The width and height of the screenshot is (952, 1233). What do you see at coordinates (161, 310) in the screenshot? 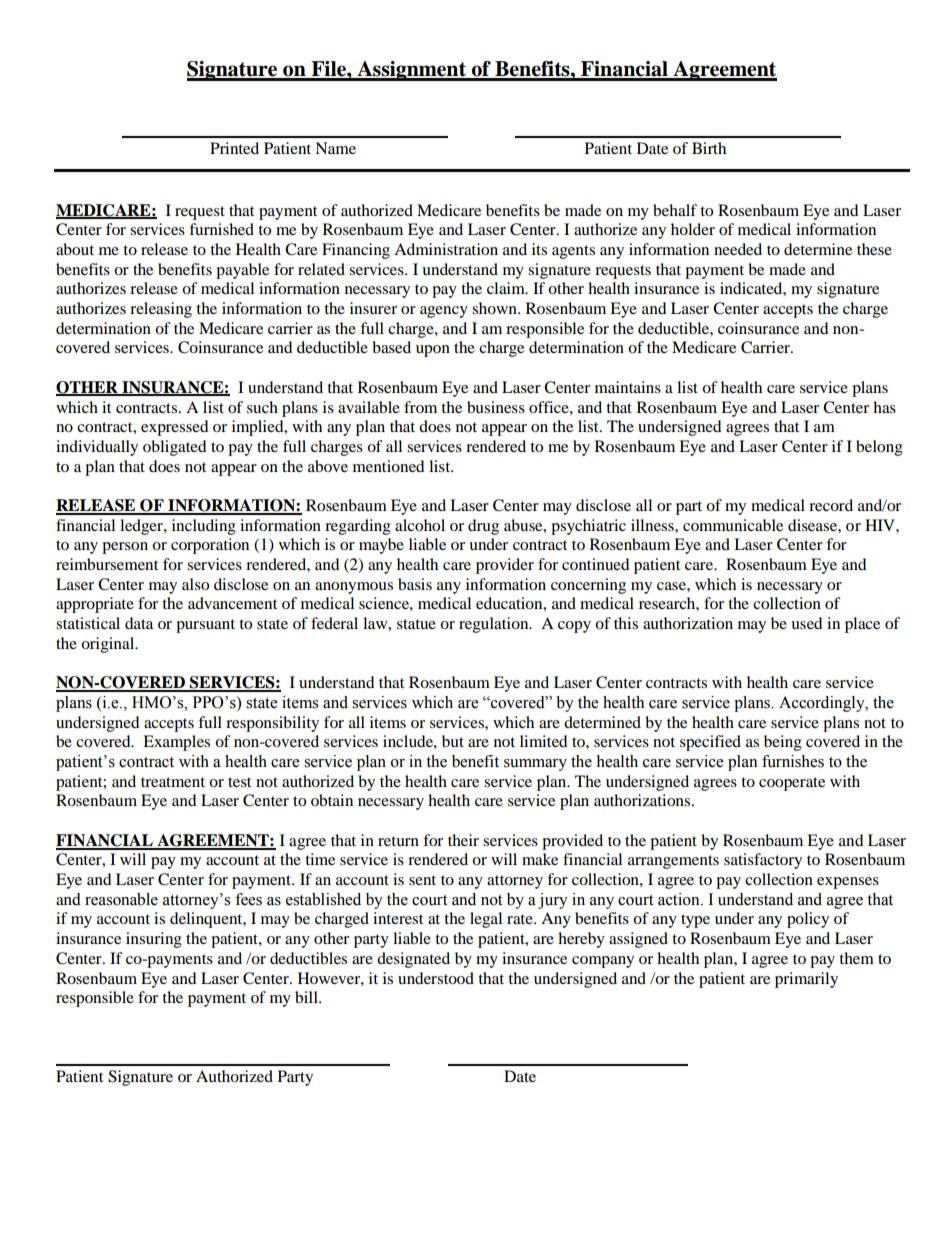
I see `releasing` at bounding box center [161, 310].
